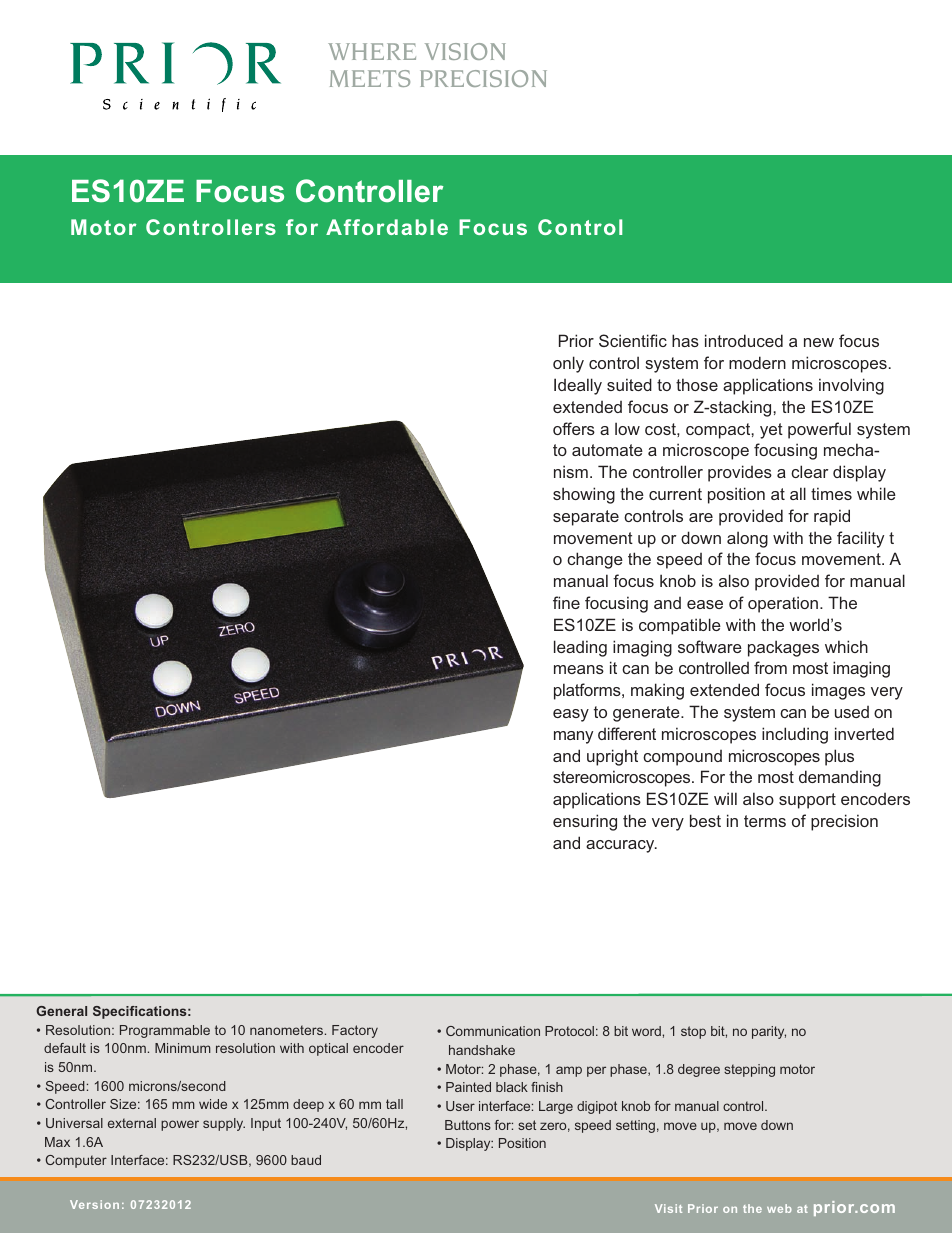 This screenshot has height=1233, width=952. Describe the element at coordinates (460, 1106) in the screenshot. I see `User` at that location.
